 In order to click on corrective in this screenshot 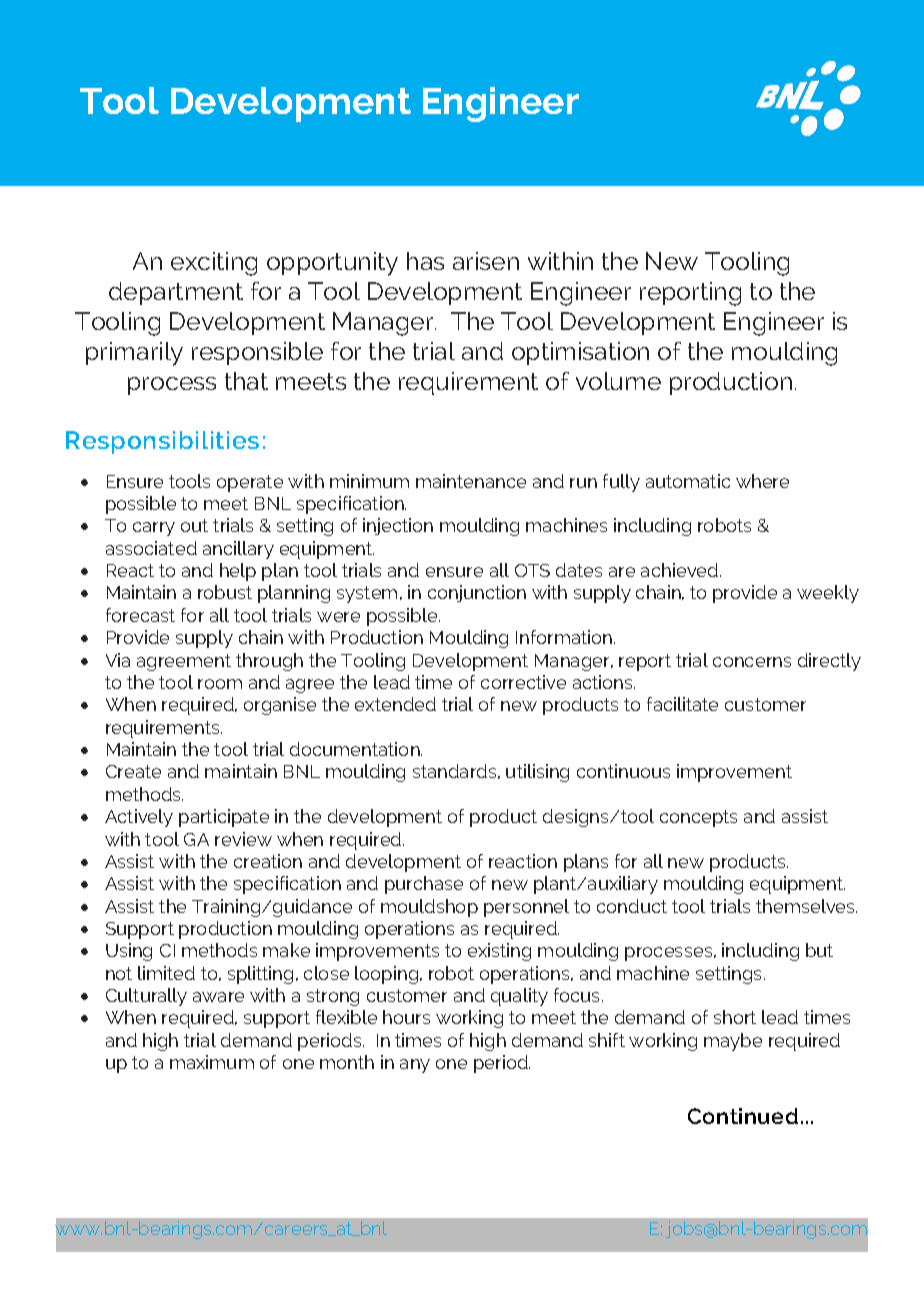, I will do `click(523, 682)`.
